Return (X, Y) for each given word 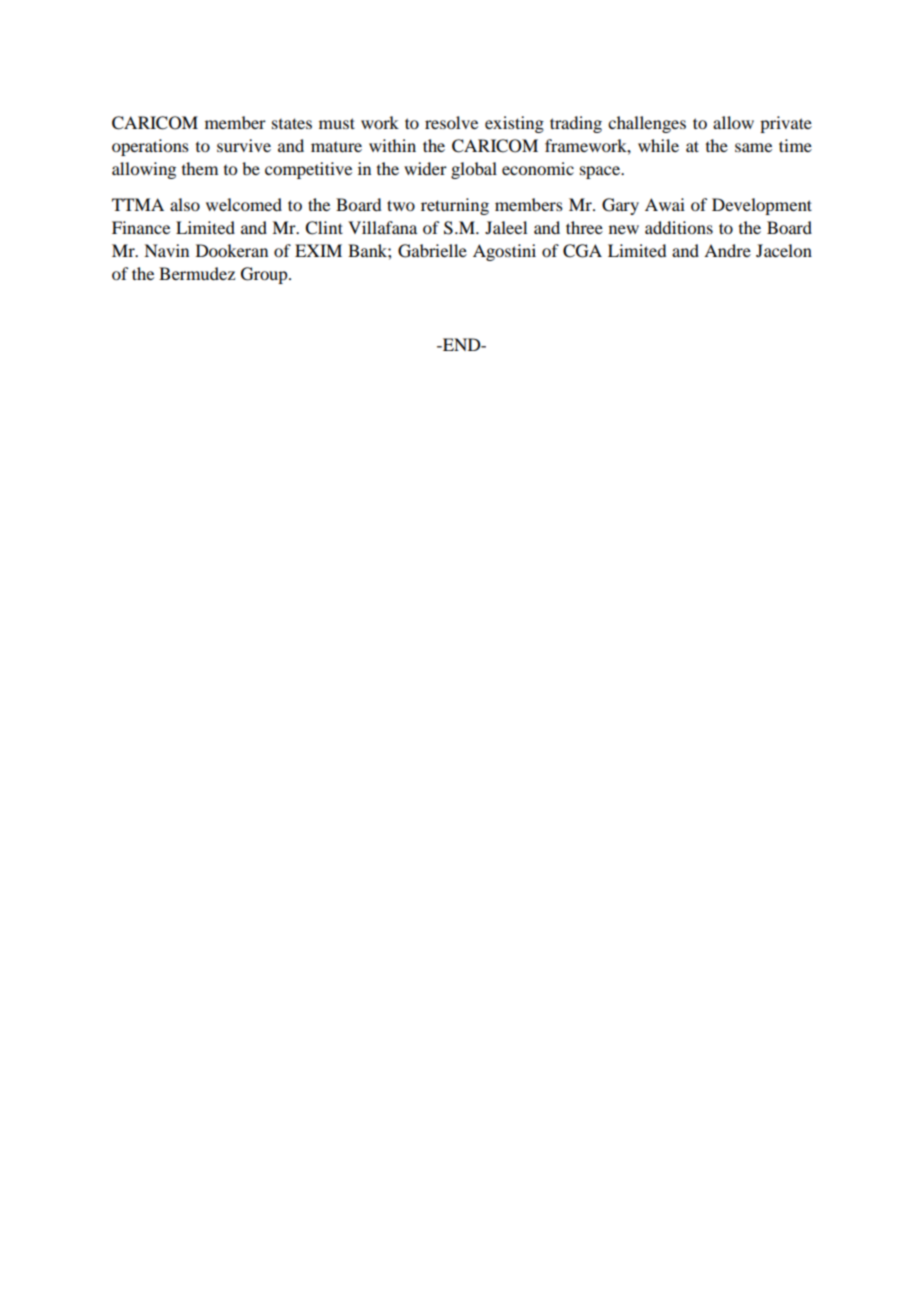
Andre (727, 250)
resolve (451, 122)
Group (265, 275)
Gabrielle (432, 251)
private (786, 124)
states (292, 123)
